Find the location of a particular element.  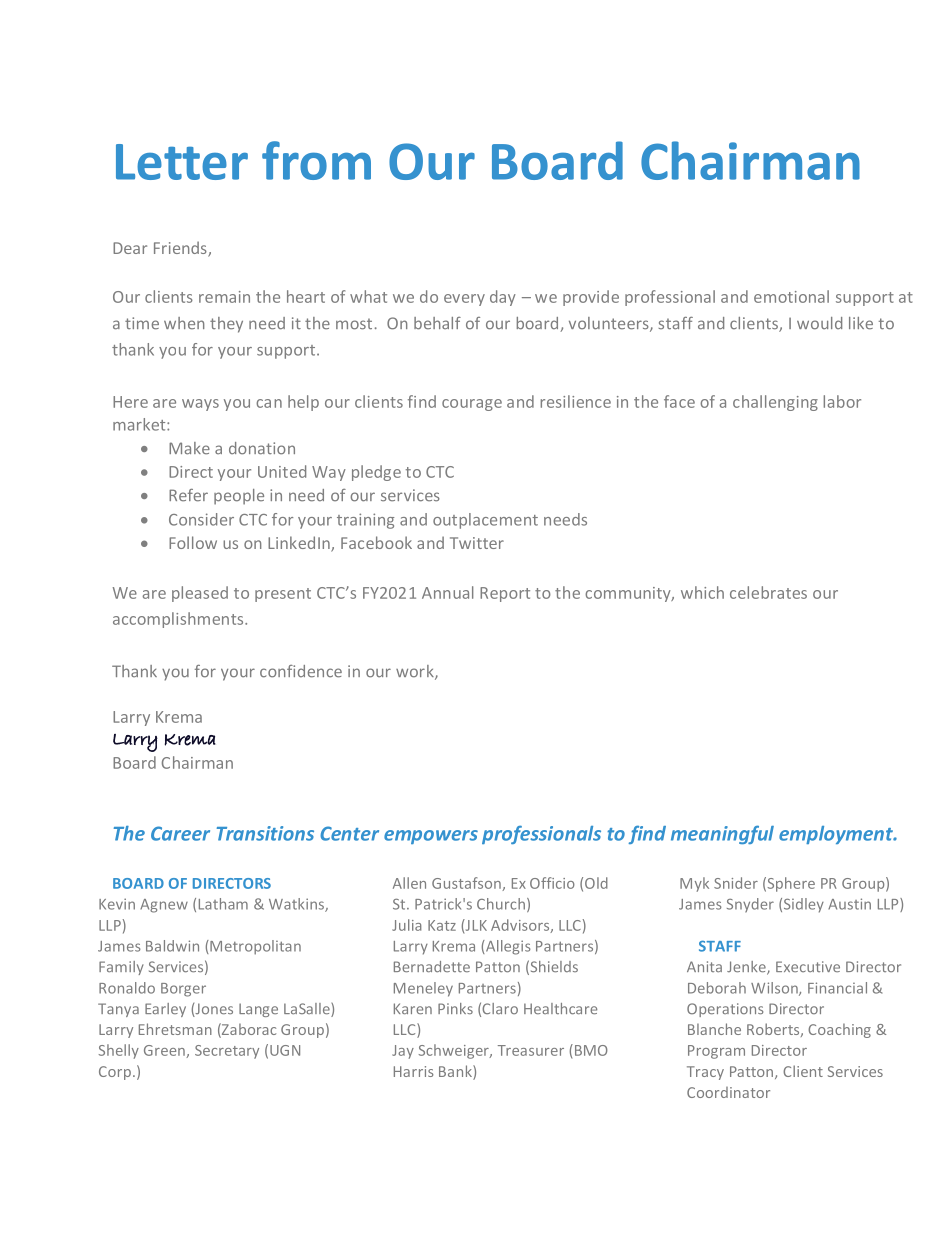

day is located at coordinates (503, 298).
